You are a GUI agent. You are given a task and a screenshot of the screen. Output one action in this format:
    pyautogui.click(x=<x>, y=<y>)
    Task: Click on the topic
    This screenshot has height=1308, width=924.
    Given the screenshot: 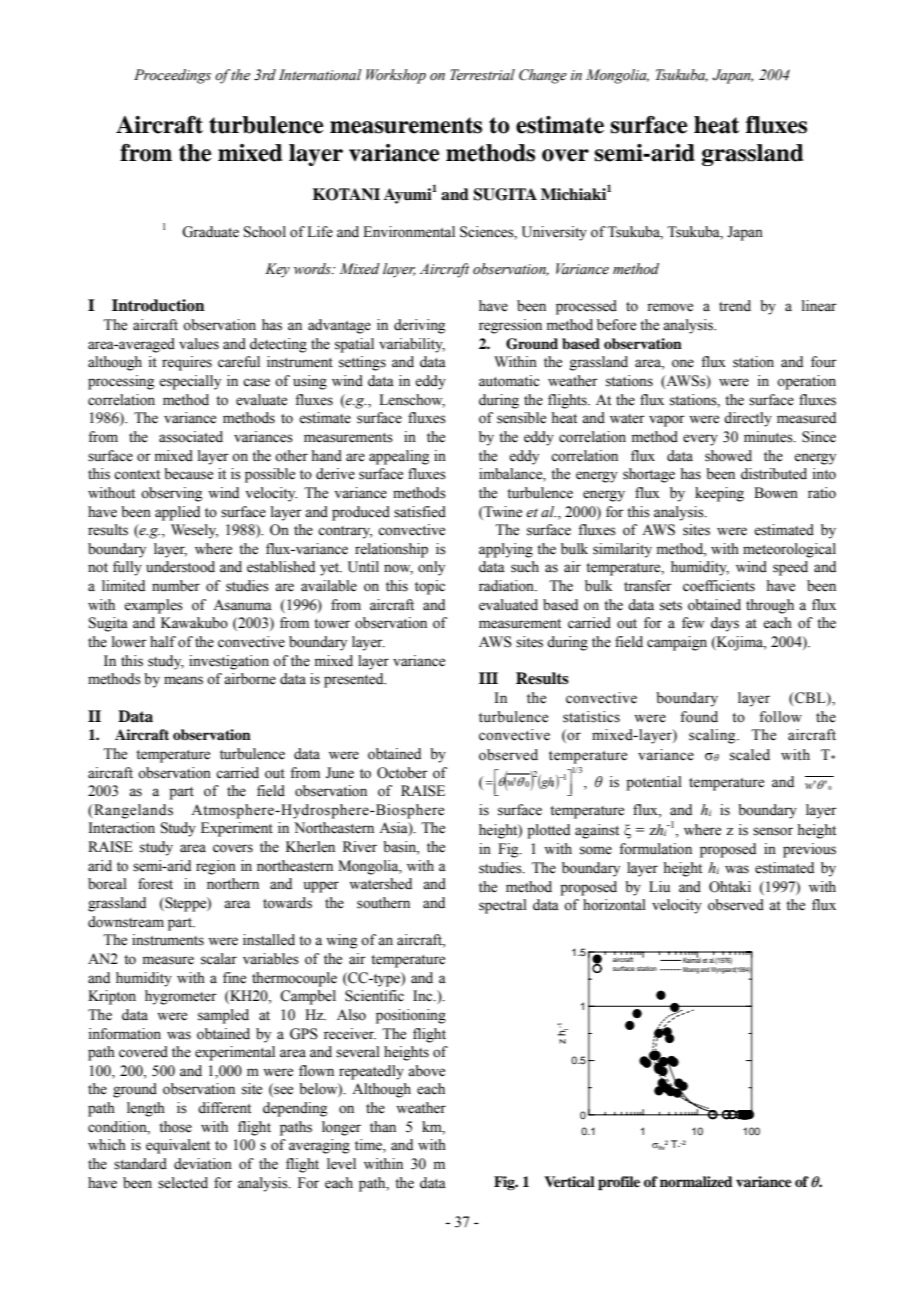 What is the action you would take?
    pyautogui.click(x=430, y=587)
